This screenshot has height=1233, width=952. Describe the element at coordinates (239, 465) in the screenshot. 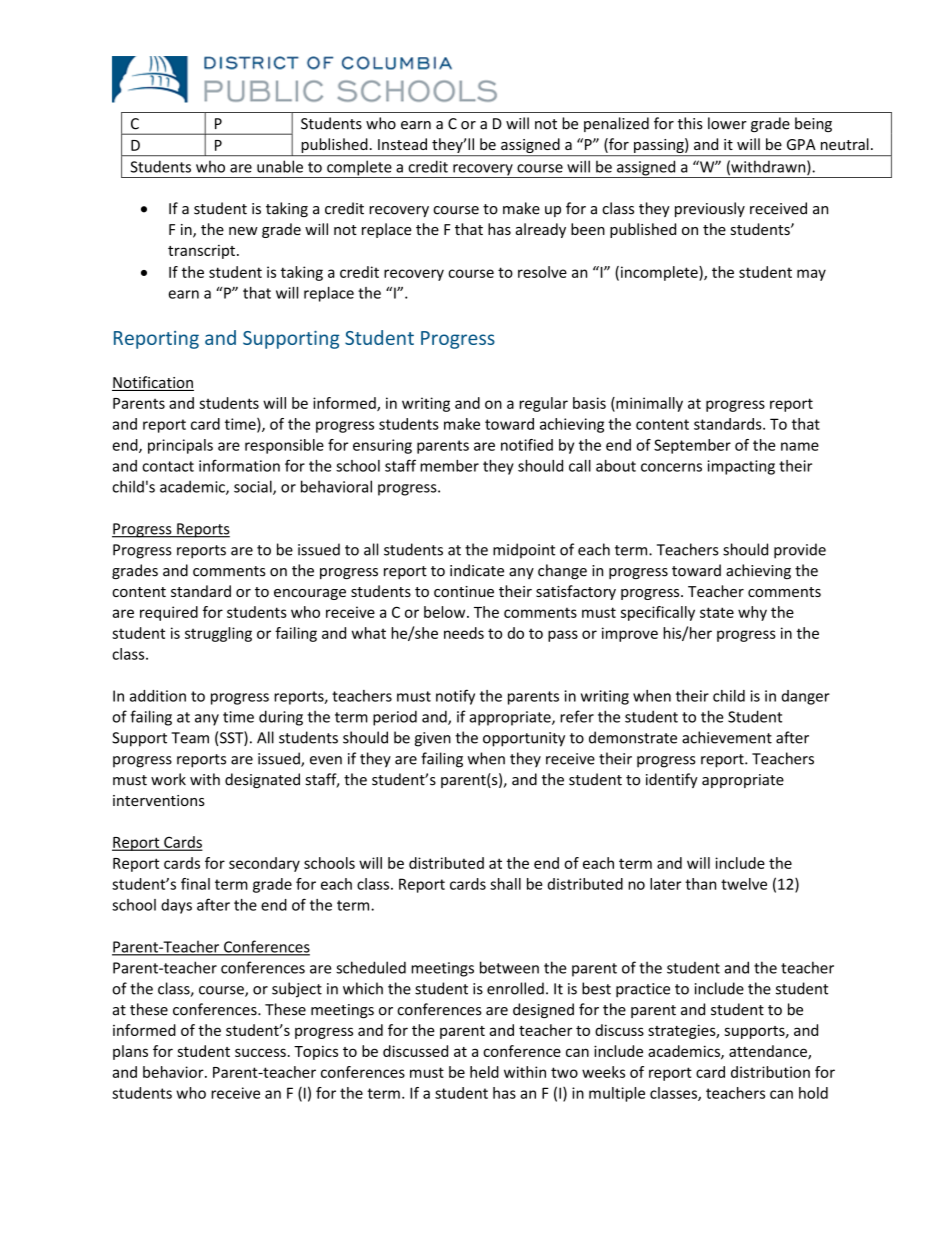

I see `information` at that location.
